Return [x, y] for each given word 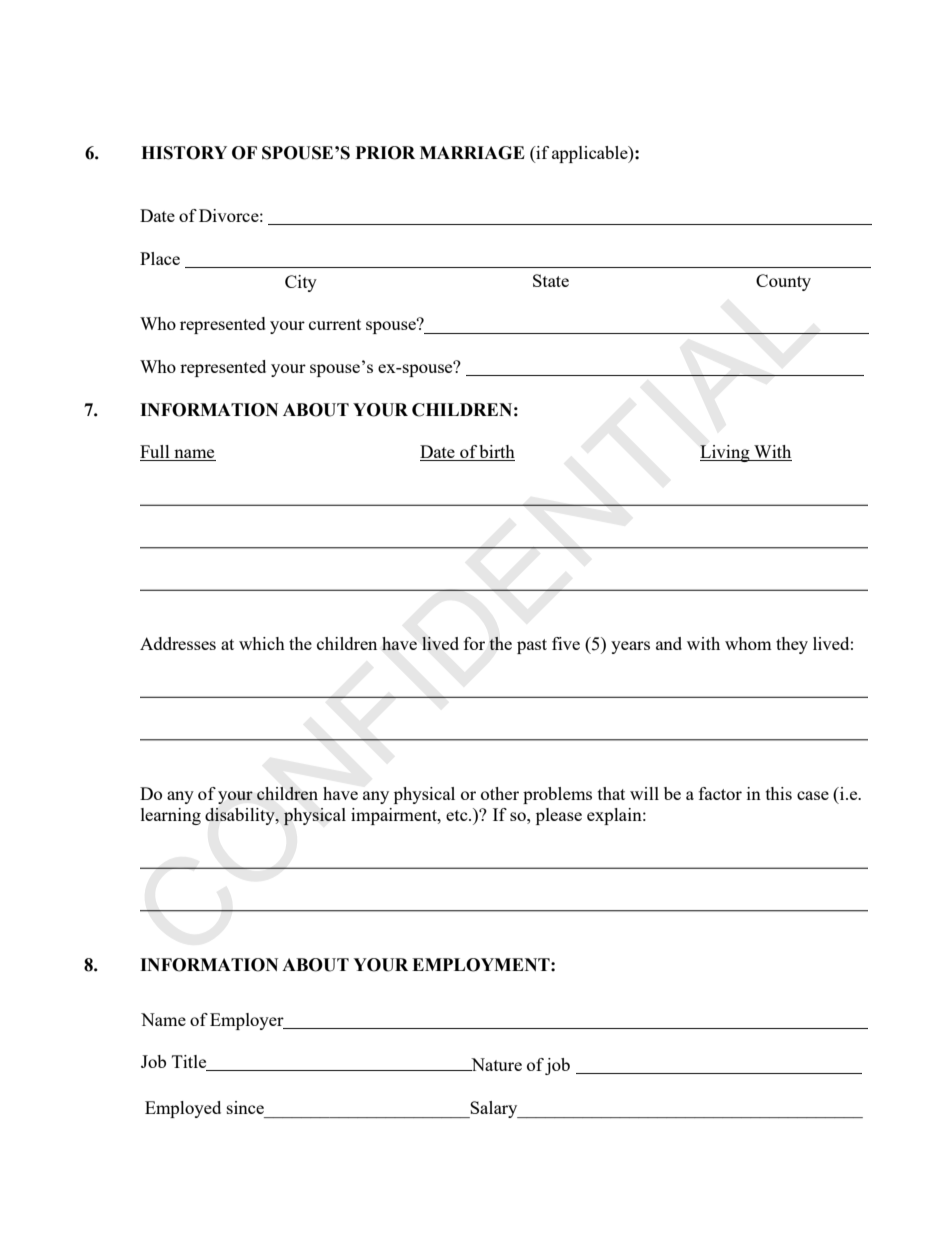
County [783, 282]
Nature [495, 1064]
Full [156, 453]
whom [748, 643]
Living [726, 453]
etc [458, 815]
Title [190, 1063]
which [262, 643]
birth [496, 453]
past [532, 646]
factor [720, 793]
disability [241, 816]
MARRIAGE [472, 153]
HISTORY [184, 153]
